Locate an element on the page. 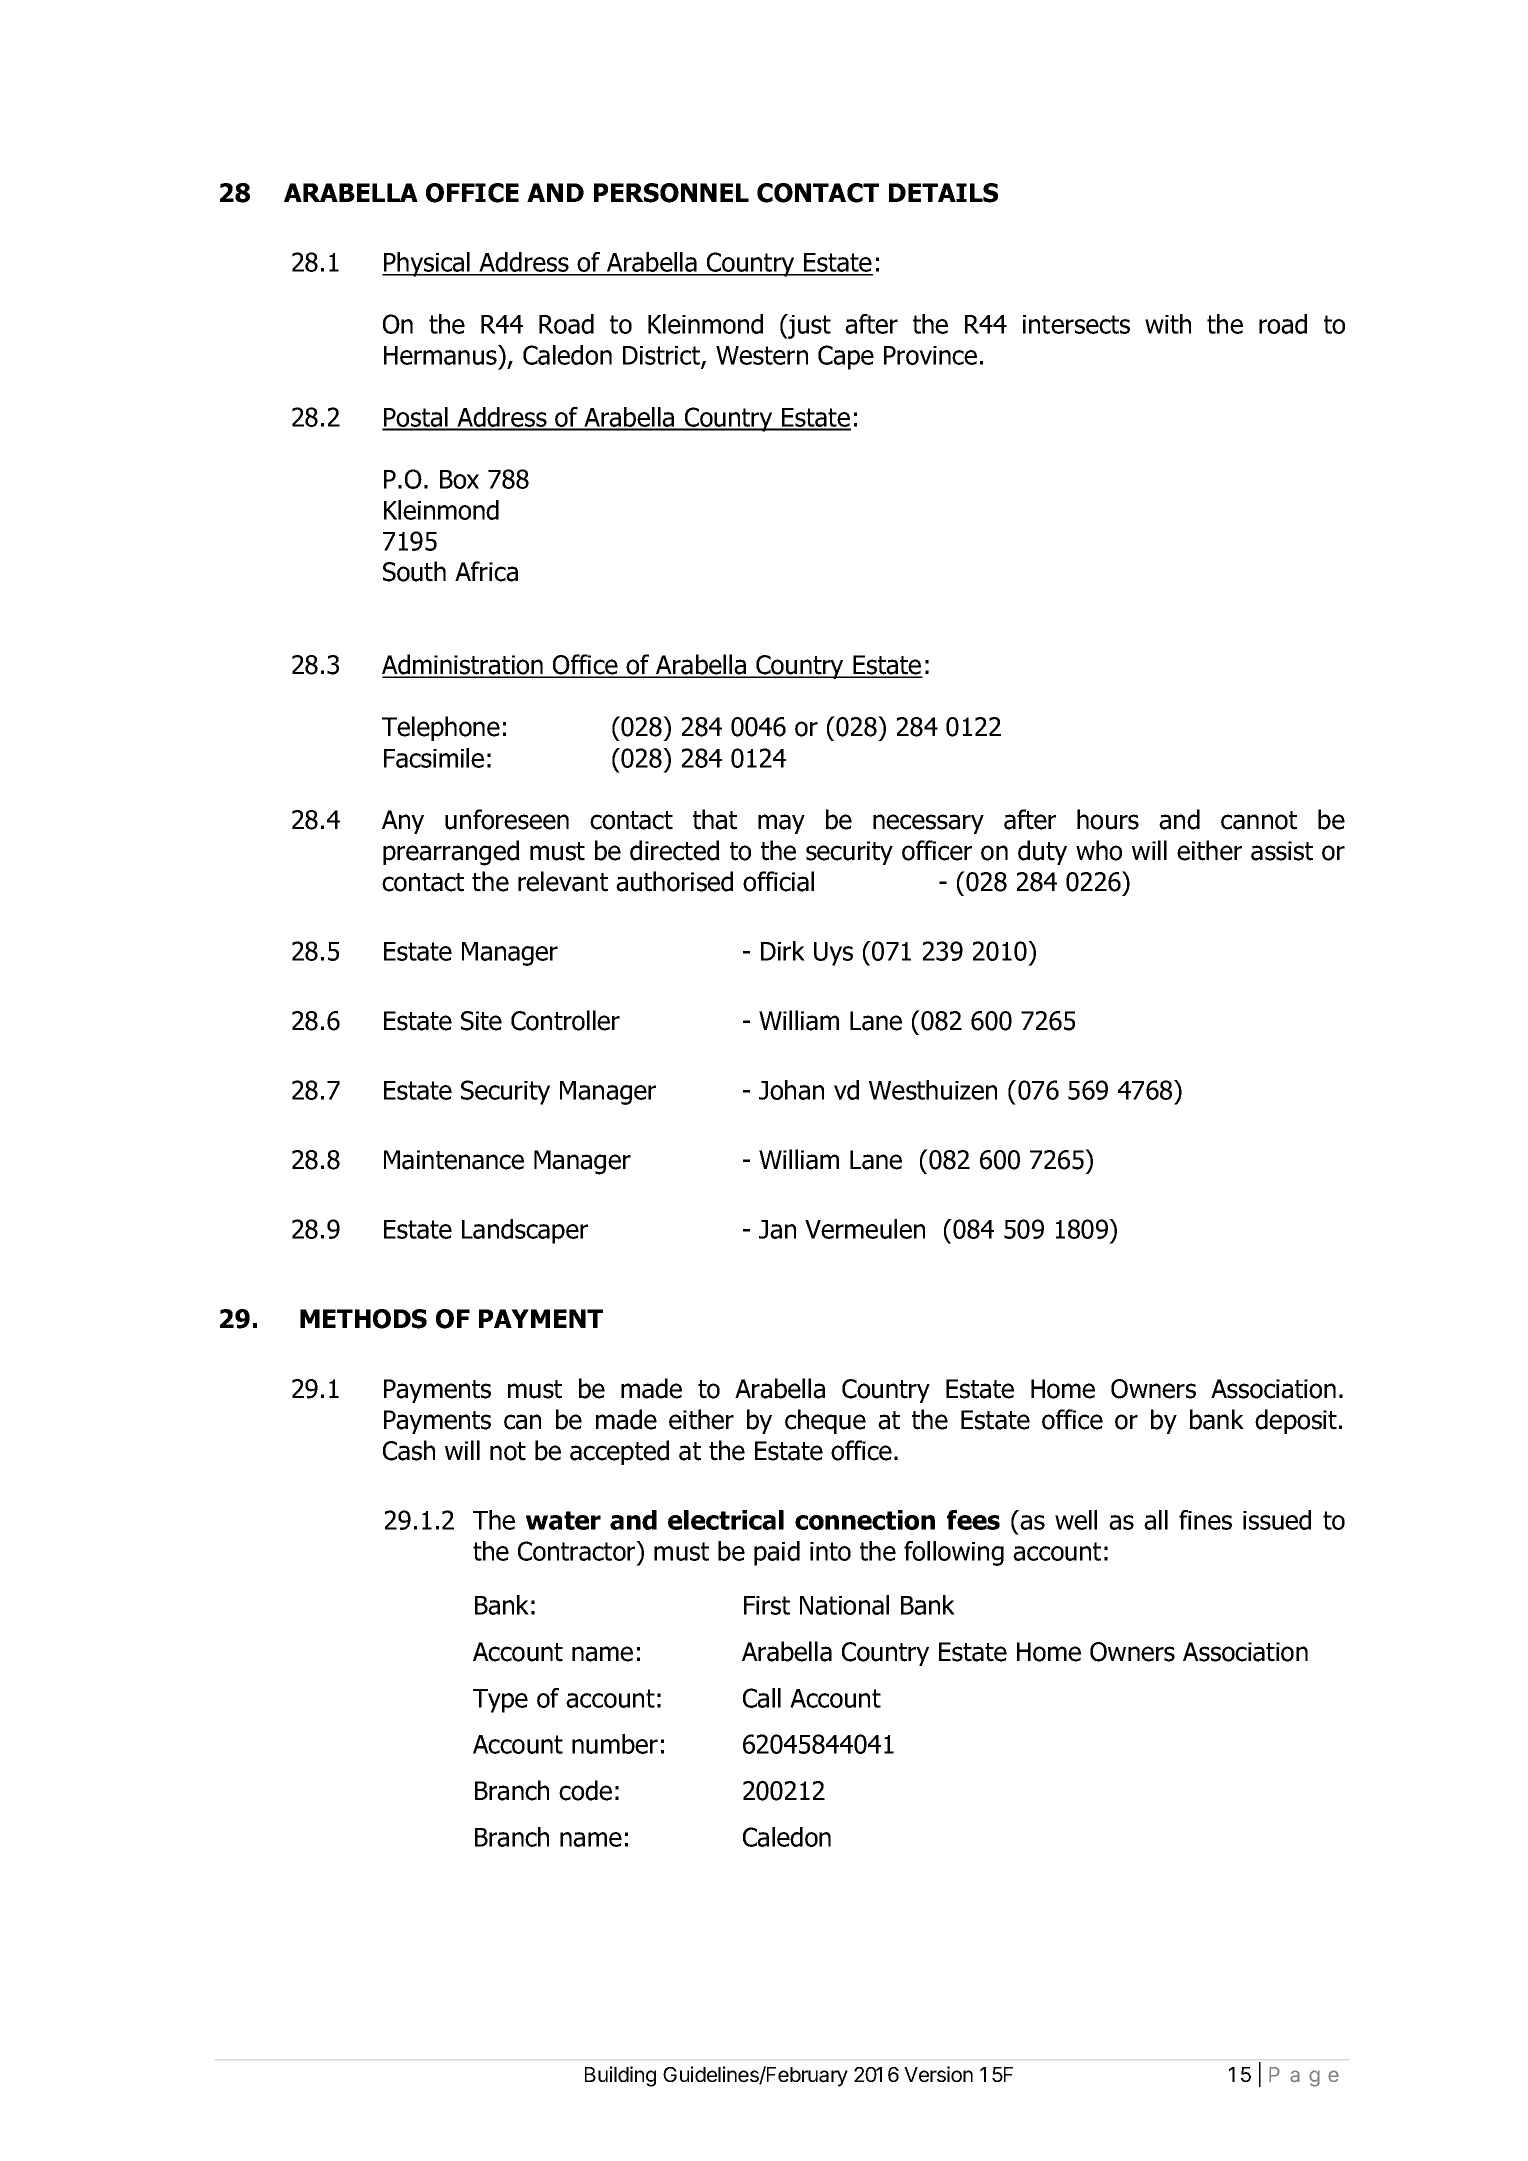 This document has width=1528, height=2161. Version is located at coordinates (938, 2074).
